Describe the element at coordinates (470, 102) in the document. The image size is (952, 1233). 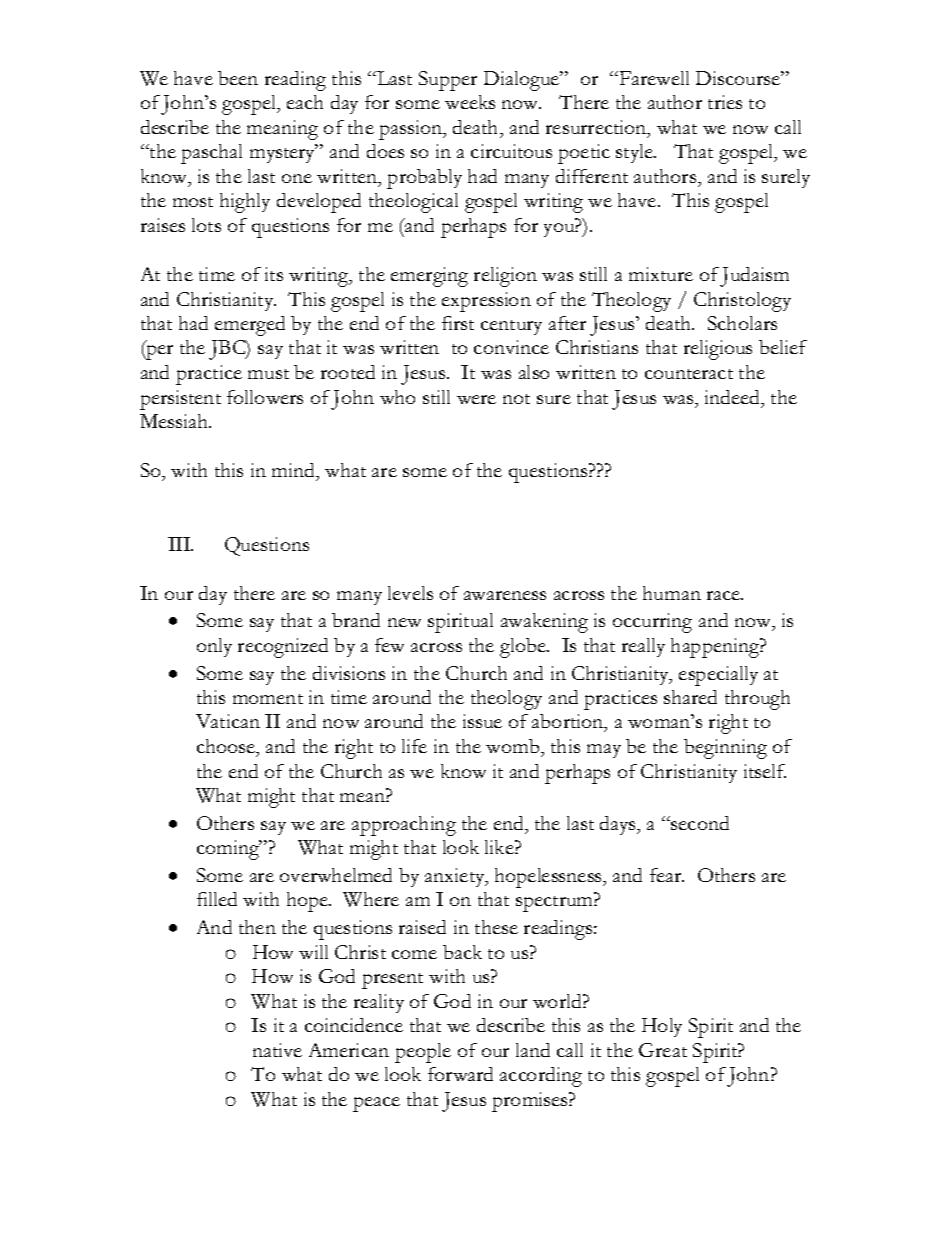
I see `weeks` at that location.
